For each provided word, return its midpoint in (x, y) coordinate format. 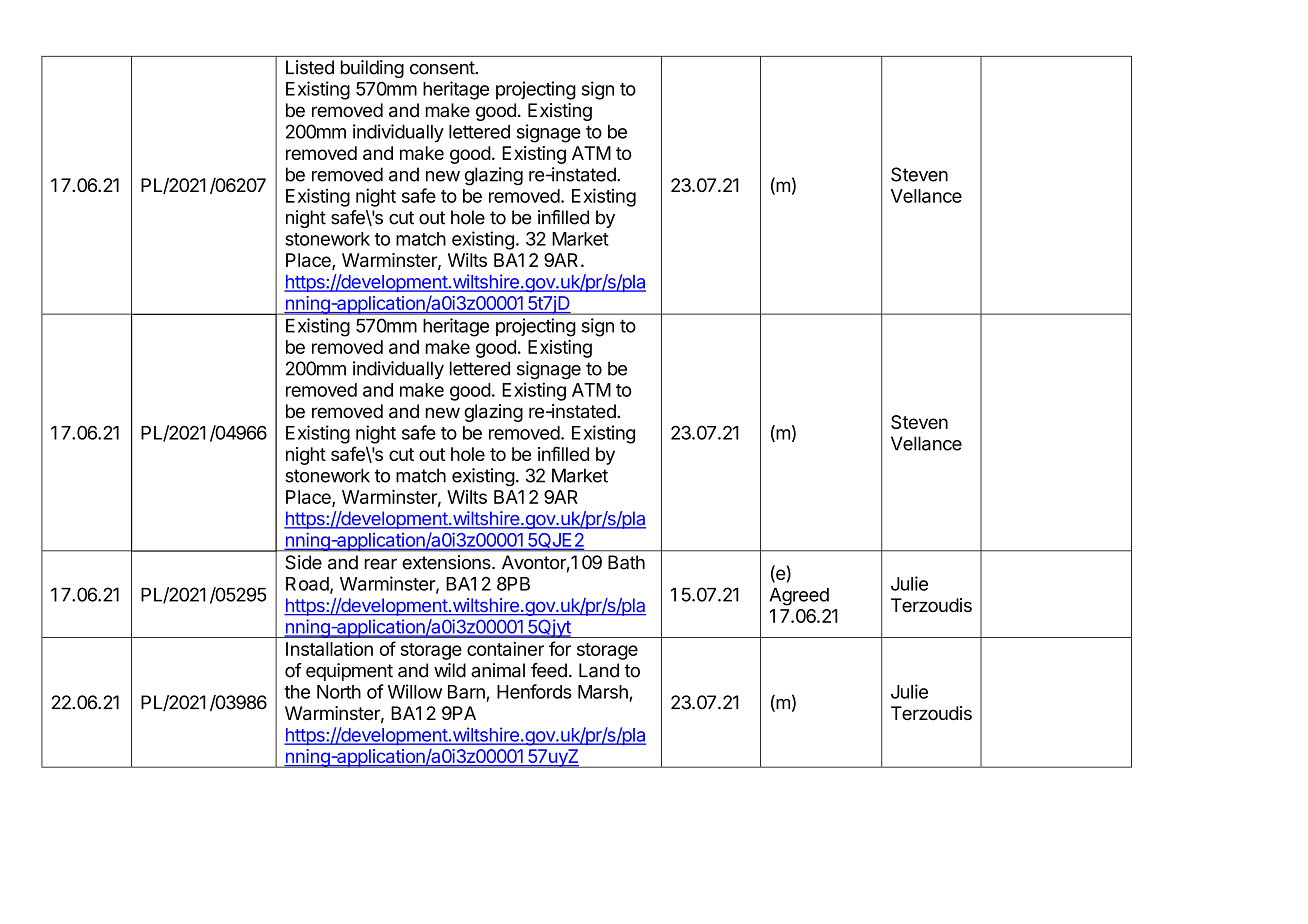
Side (303, 562)
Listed (310, 67)
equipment (349, 672)
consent (443, 68)
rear (381, 564)
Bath (626, 562)
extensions (447, 562)
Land (599, 670)
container (505, 649)
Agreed (799, 597)
